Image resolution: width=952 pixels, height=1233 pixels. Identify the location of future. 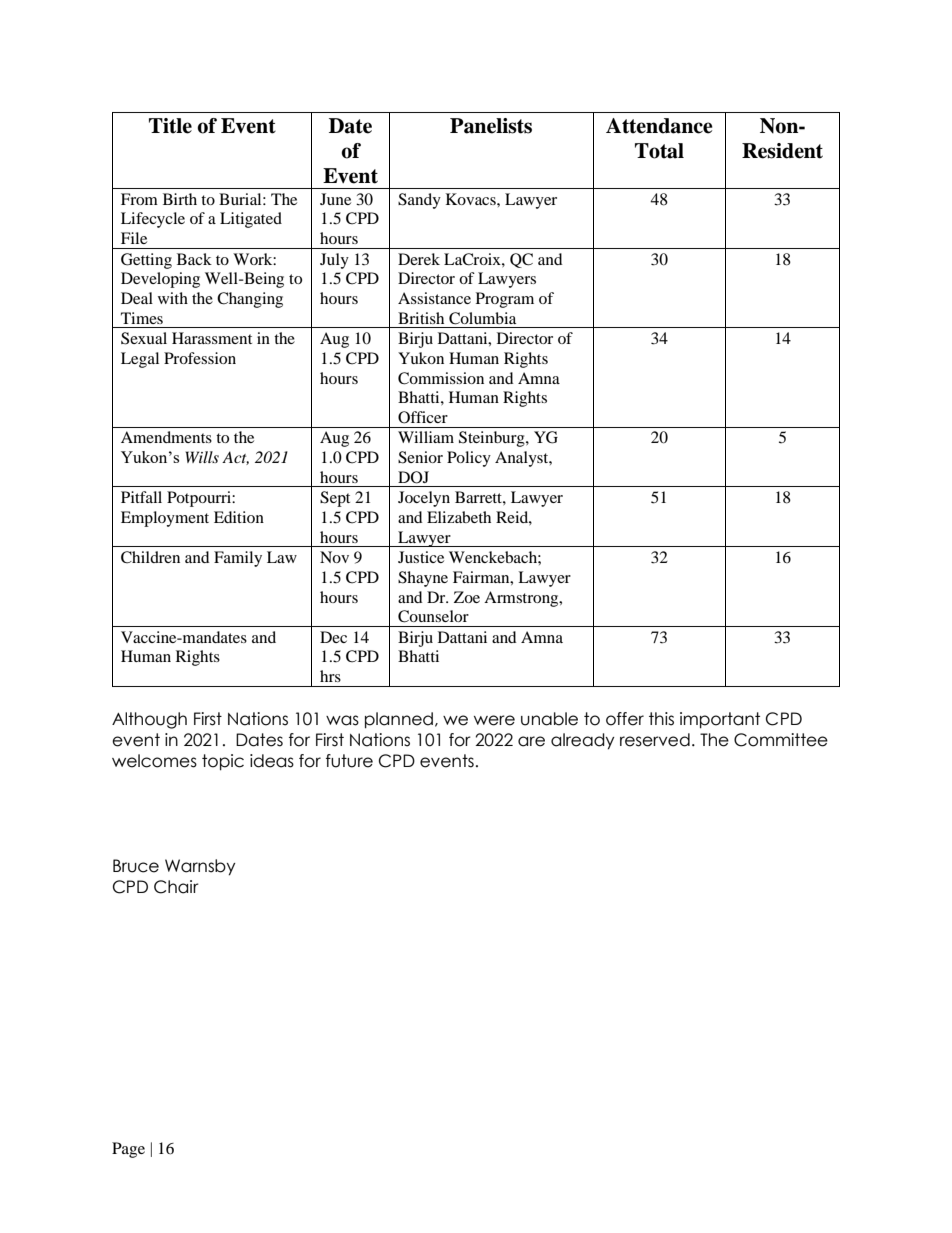
(349, 761).
